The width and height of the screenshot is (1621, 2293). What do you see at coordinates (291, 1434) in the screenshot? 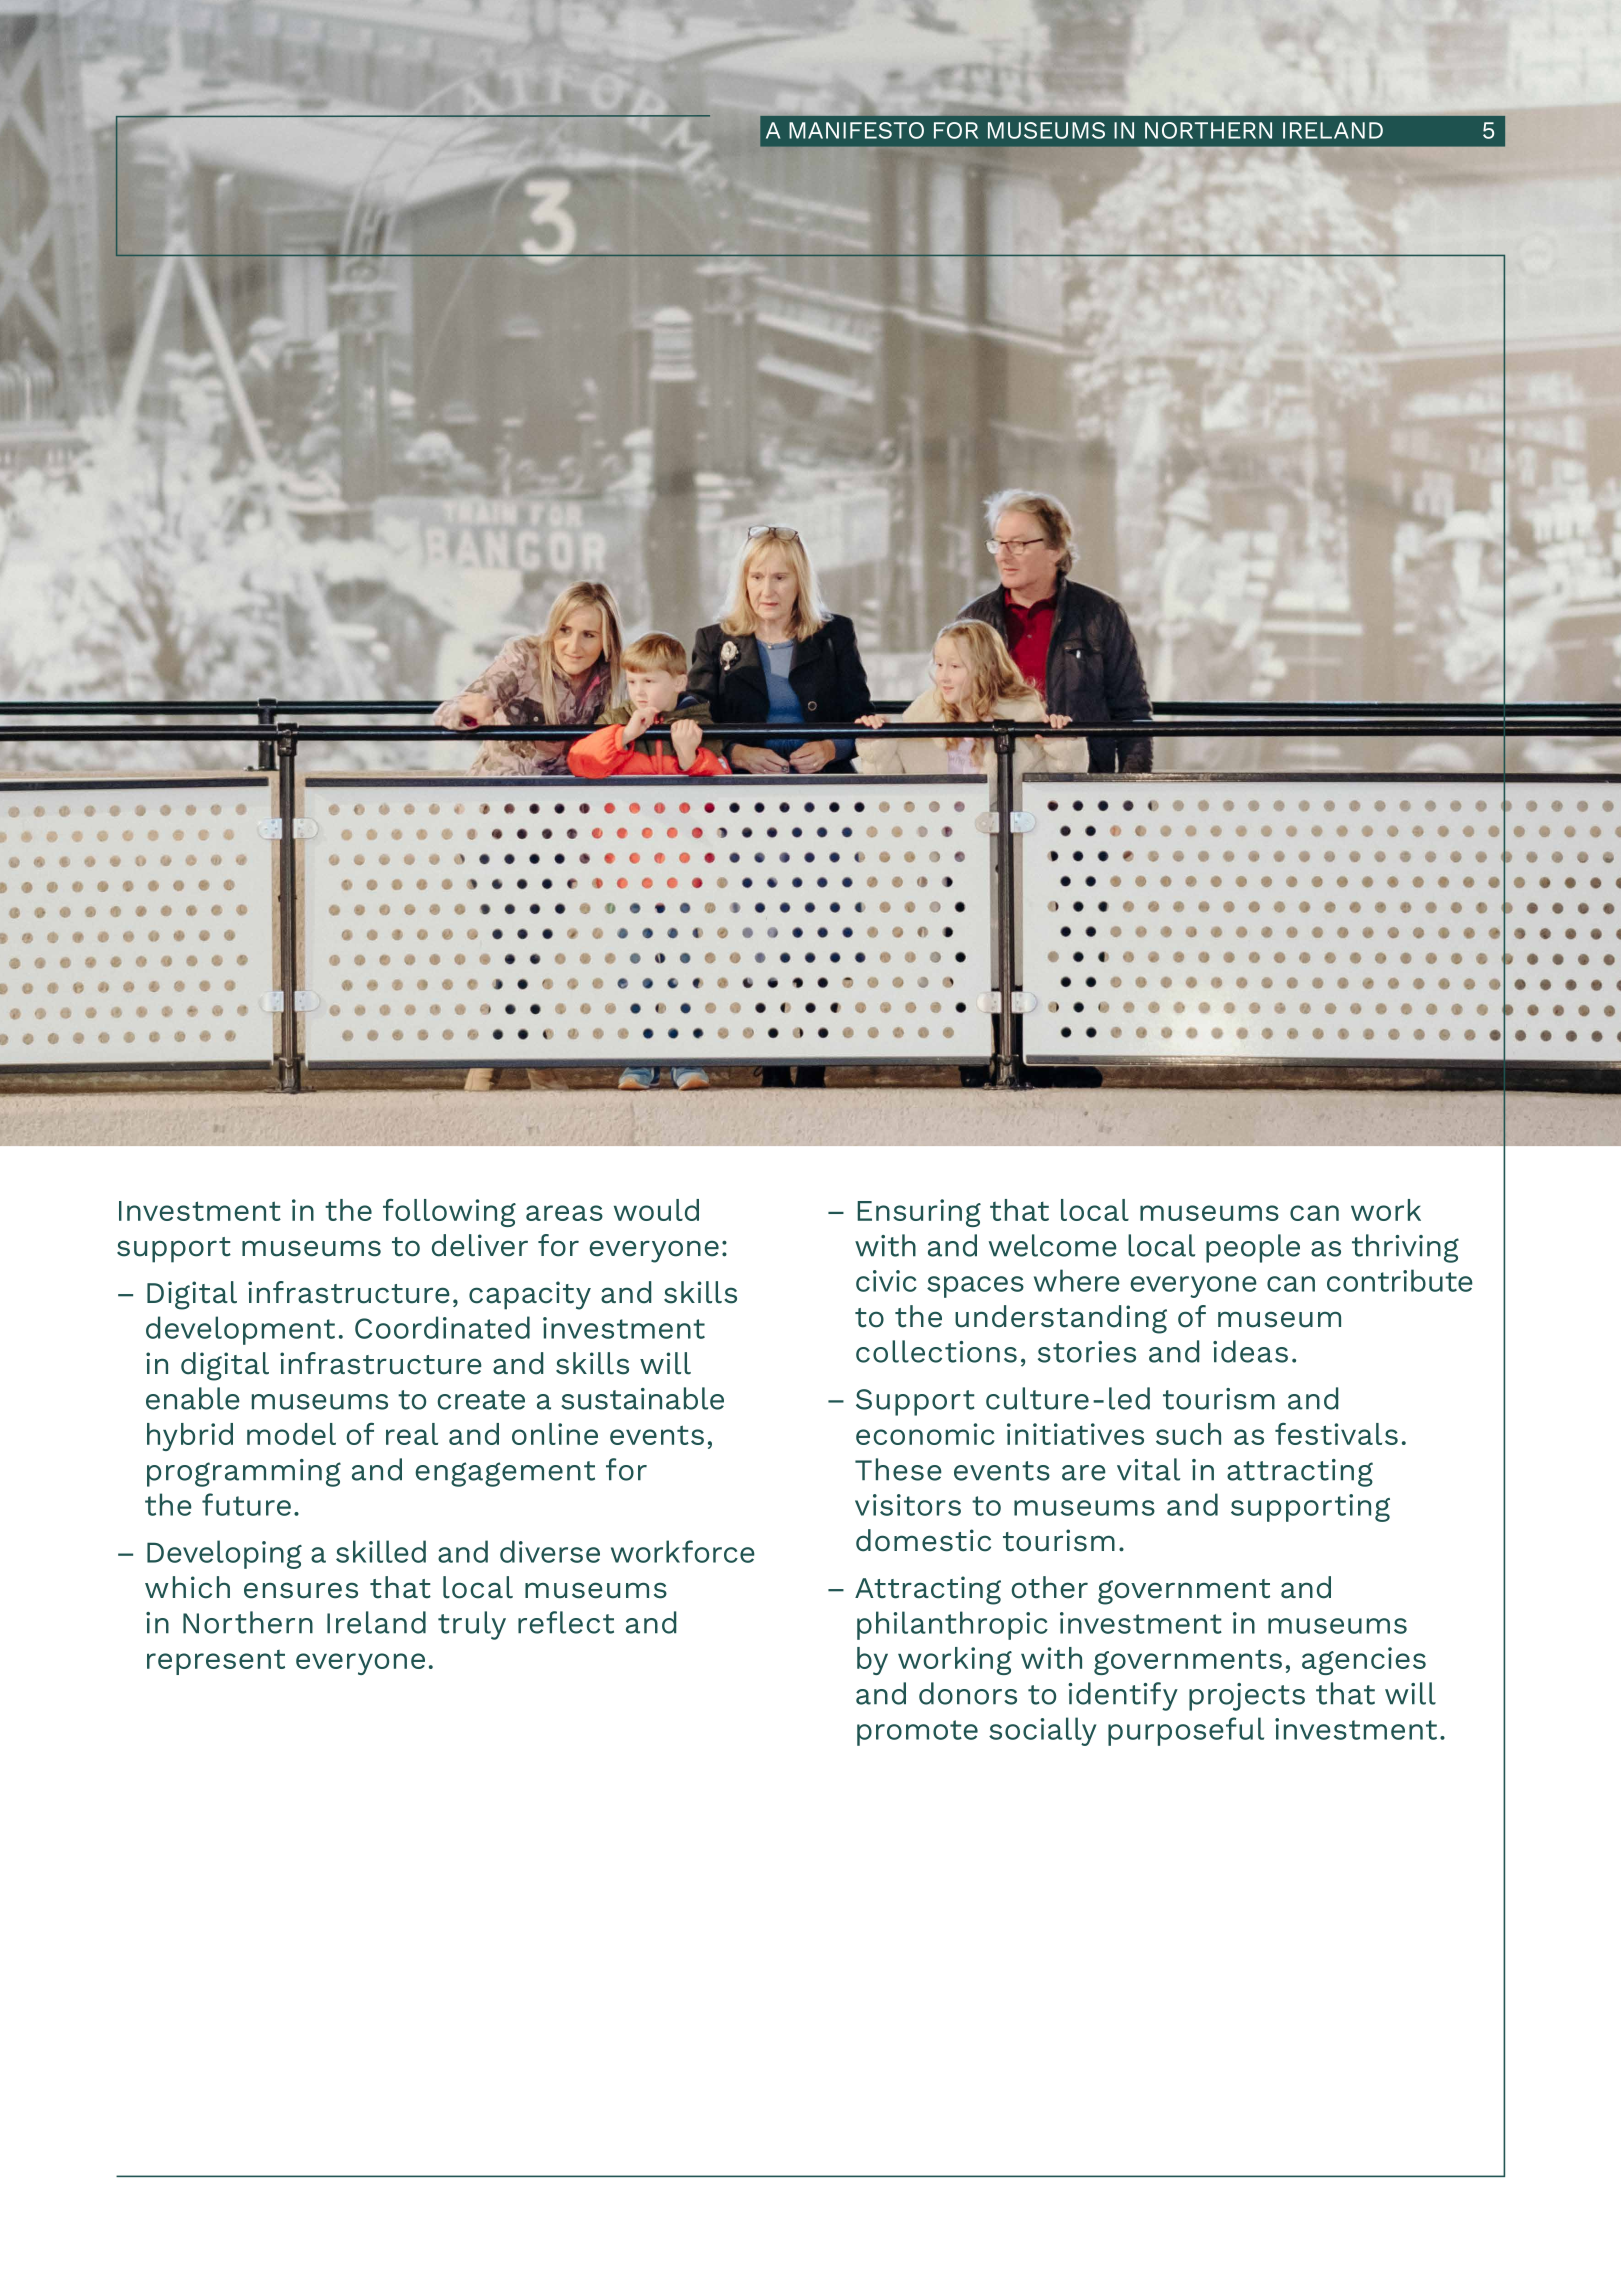
I see `model` at bounding box center [291, 1434].
